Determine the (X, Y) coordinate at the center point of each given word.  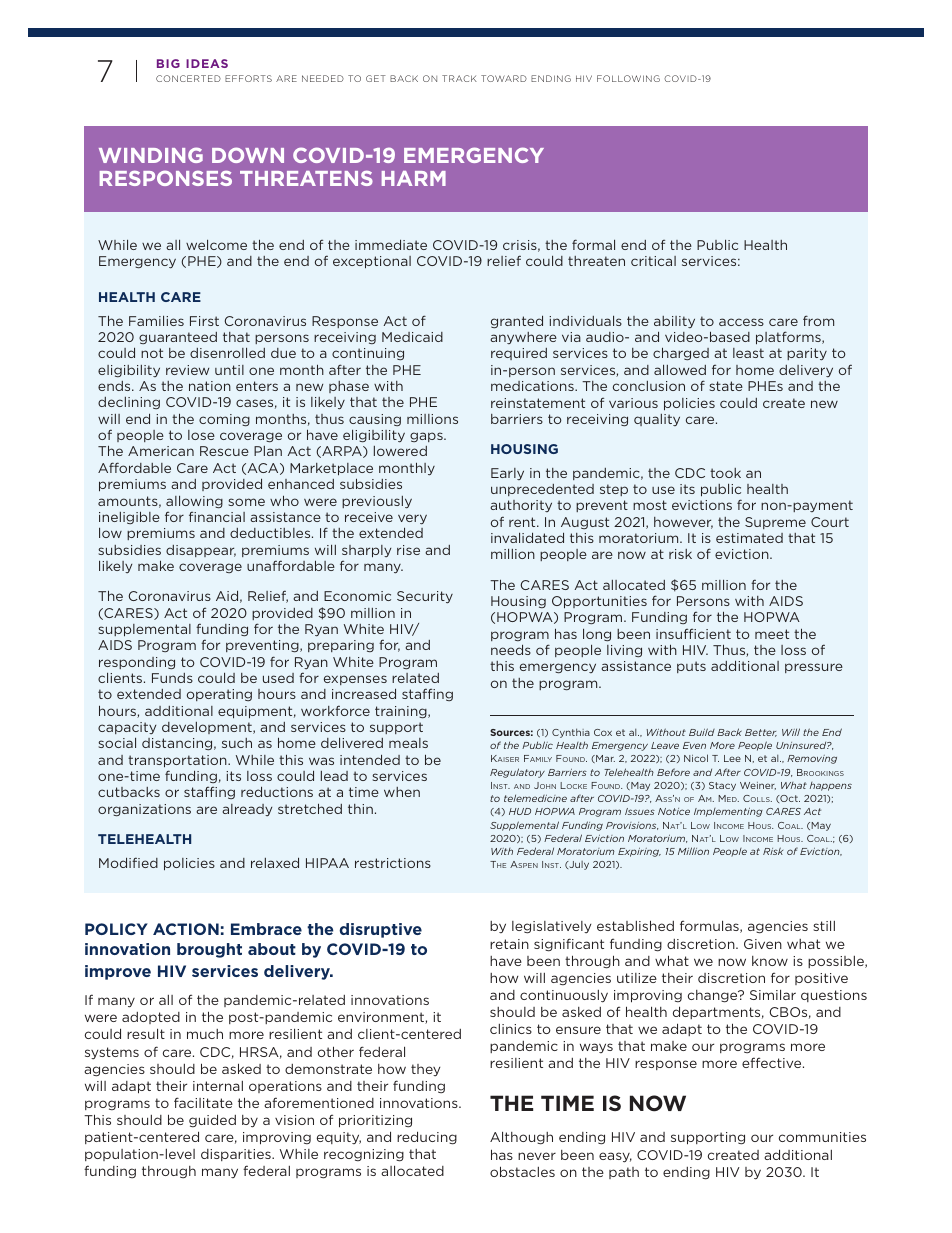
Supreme (775, 523)
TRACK (459, 78)
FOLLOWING (628, 78)
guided (212, 1120)
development (208, 728)
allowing (194, 502)
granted (517, 322)
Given (763, 944)
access (741, 322)
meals (408, 743)
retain (509, 944)
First (204, 321)
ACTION (186, 929)
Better (761, 733)
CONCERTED (188, 78)
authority (521, 506)
